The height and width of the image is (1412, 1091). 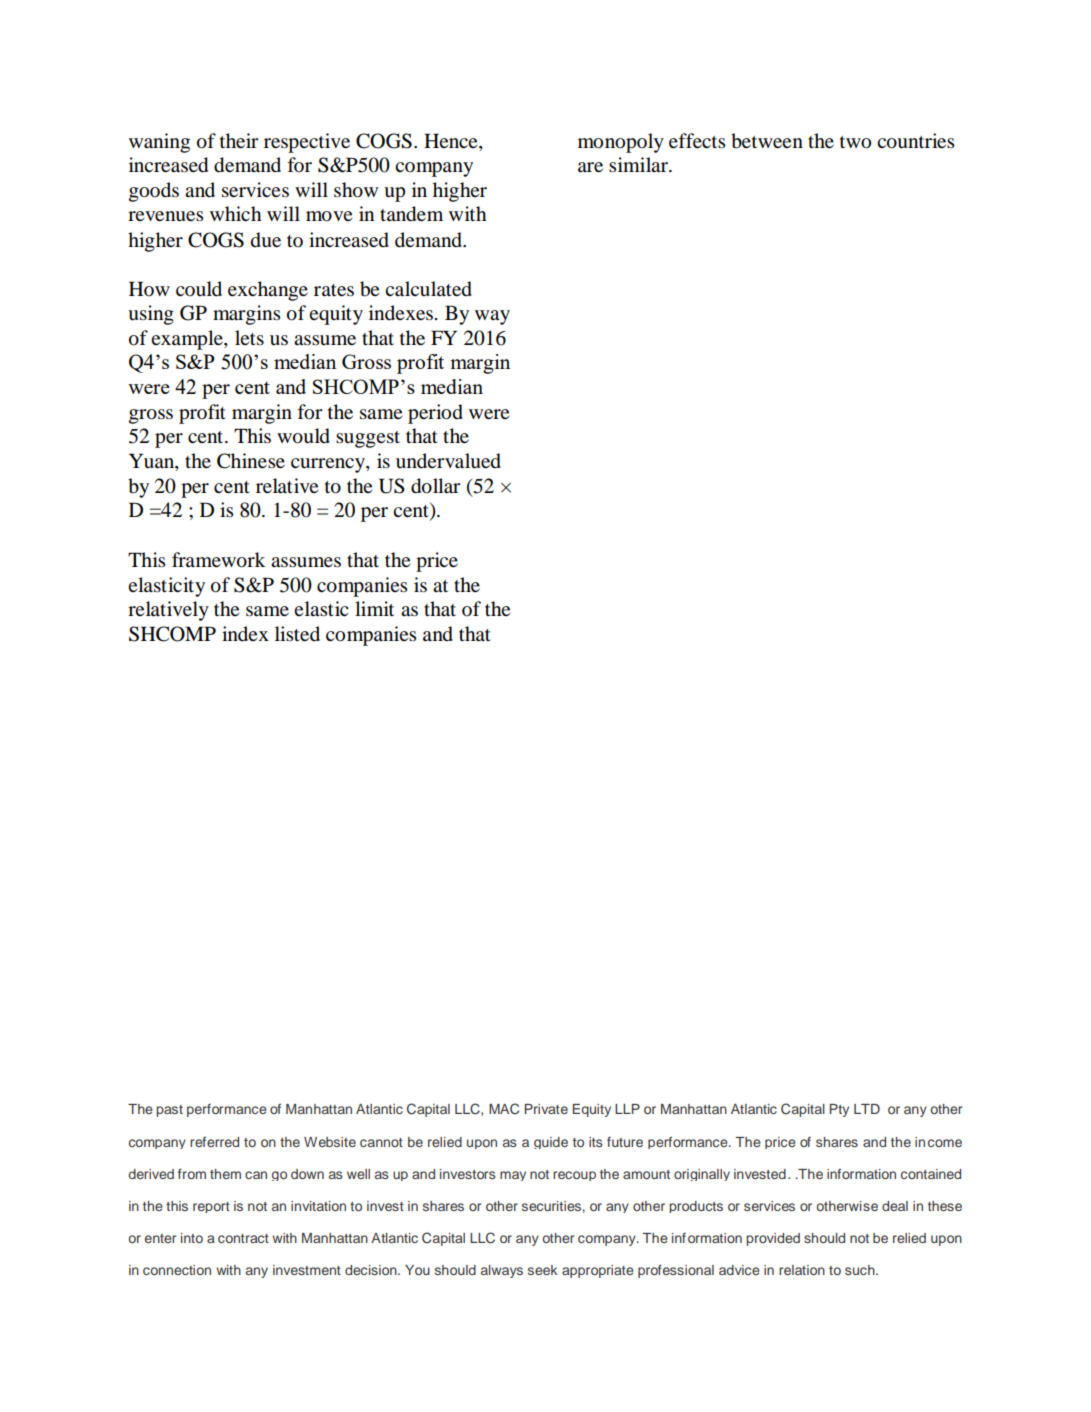 I want to click on two, so click(x=855, y=142).
